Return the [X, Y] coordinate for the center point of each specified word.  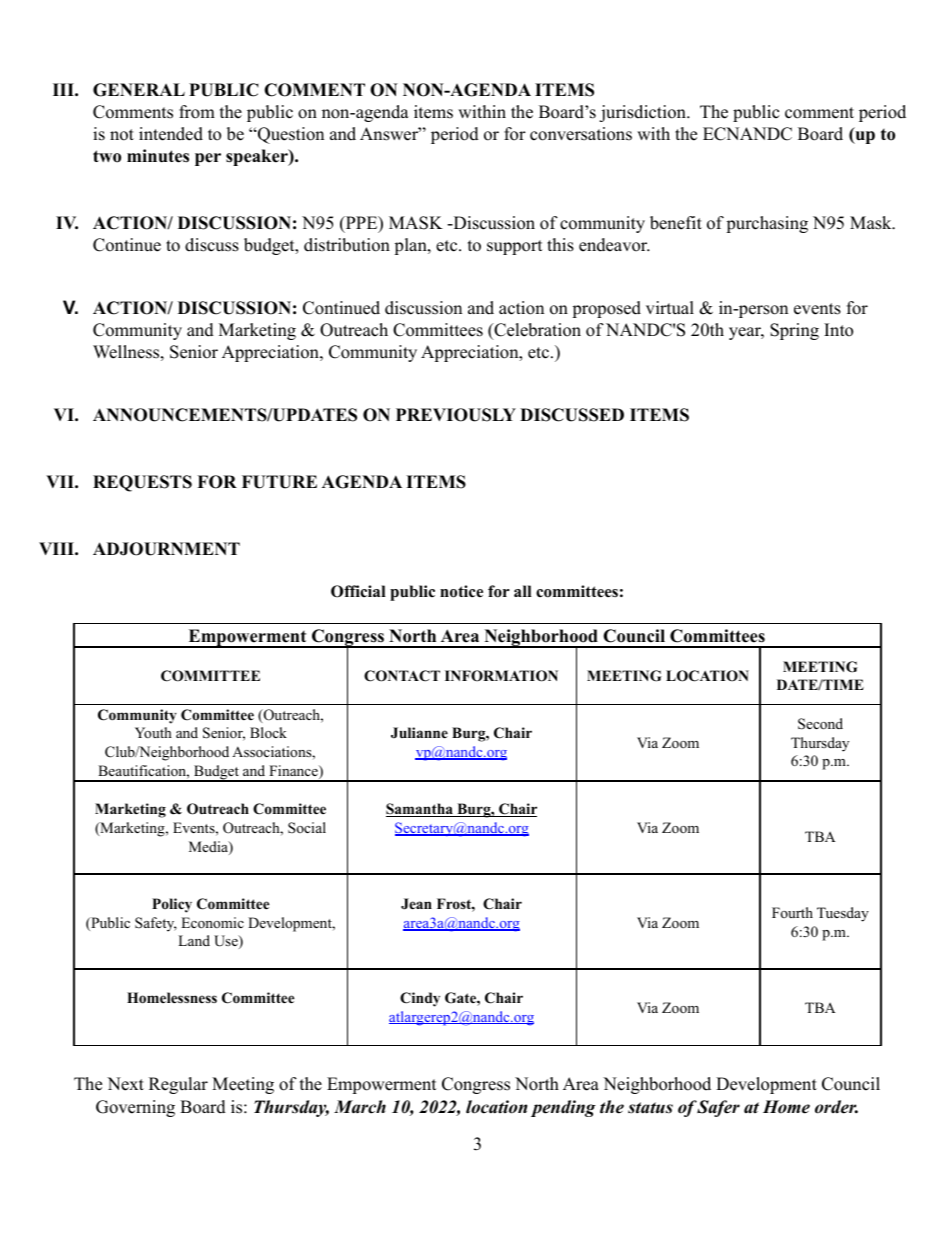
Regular [178, 1085]
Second [820, 724]
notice [461, 591]
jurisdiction [643, 113]
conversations [581, 134]
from [197, 112]
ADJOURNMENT [166, 549]
